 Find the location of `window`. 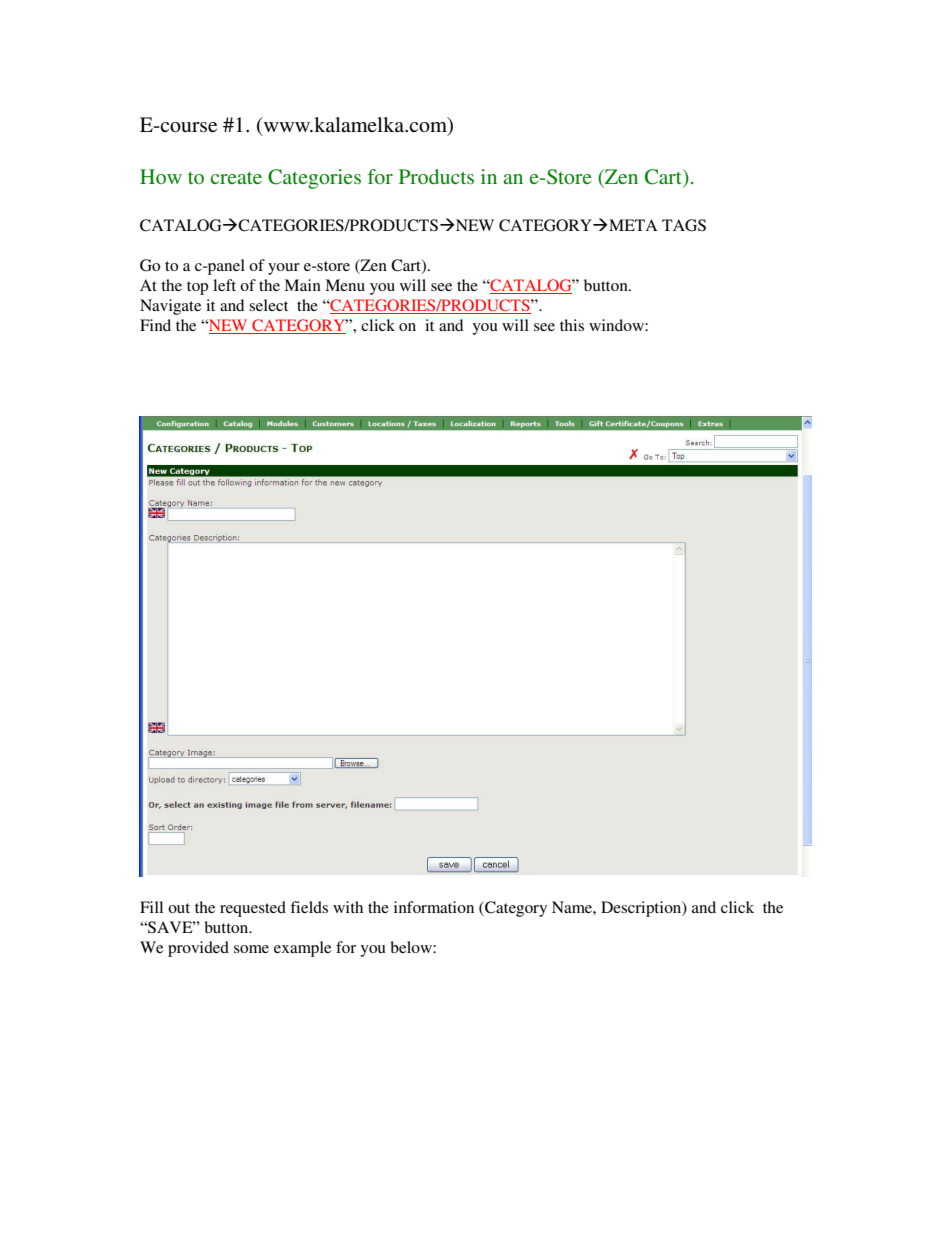

window is located at coordinates (617, 325).
